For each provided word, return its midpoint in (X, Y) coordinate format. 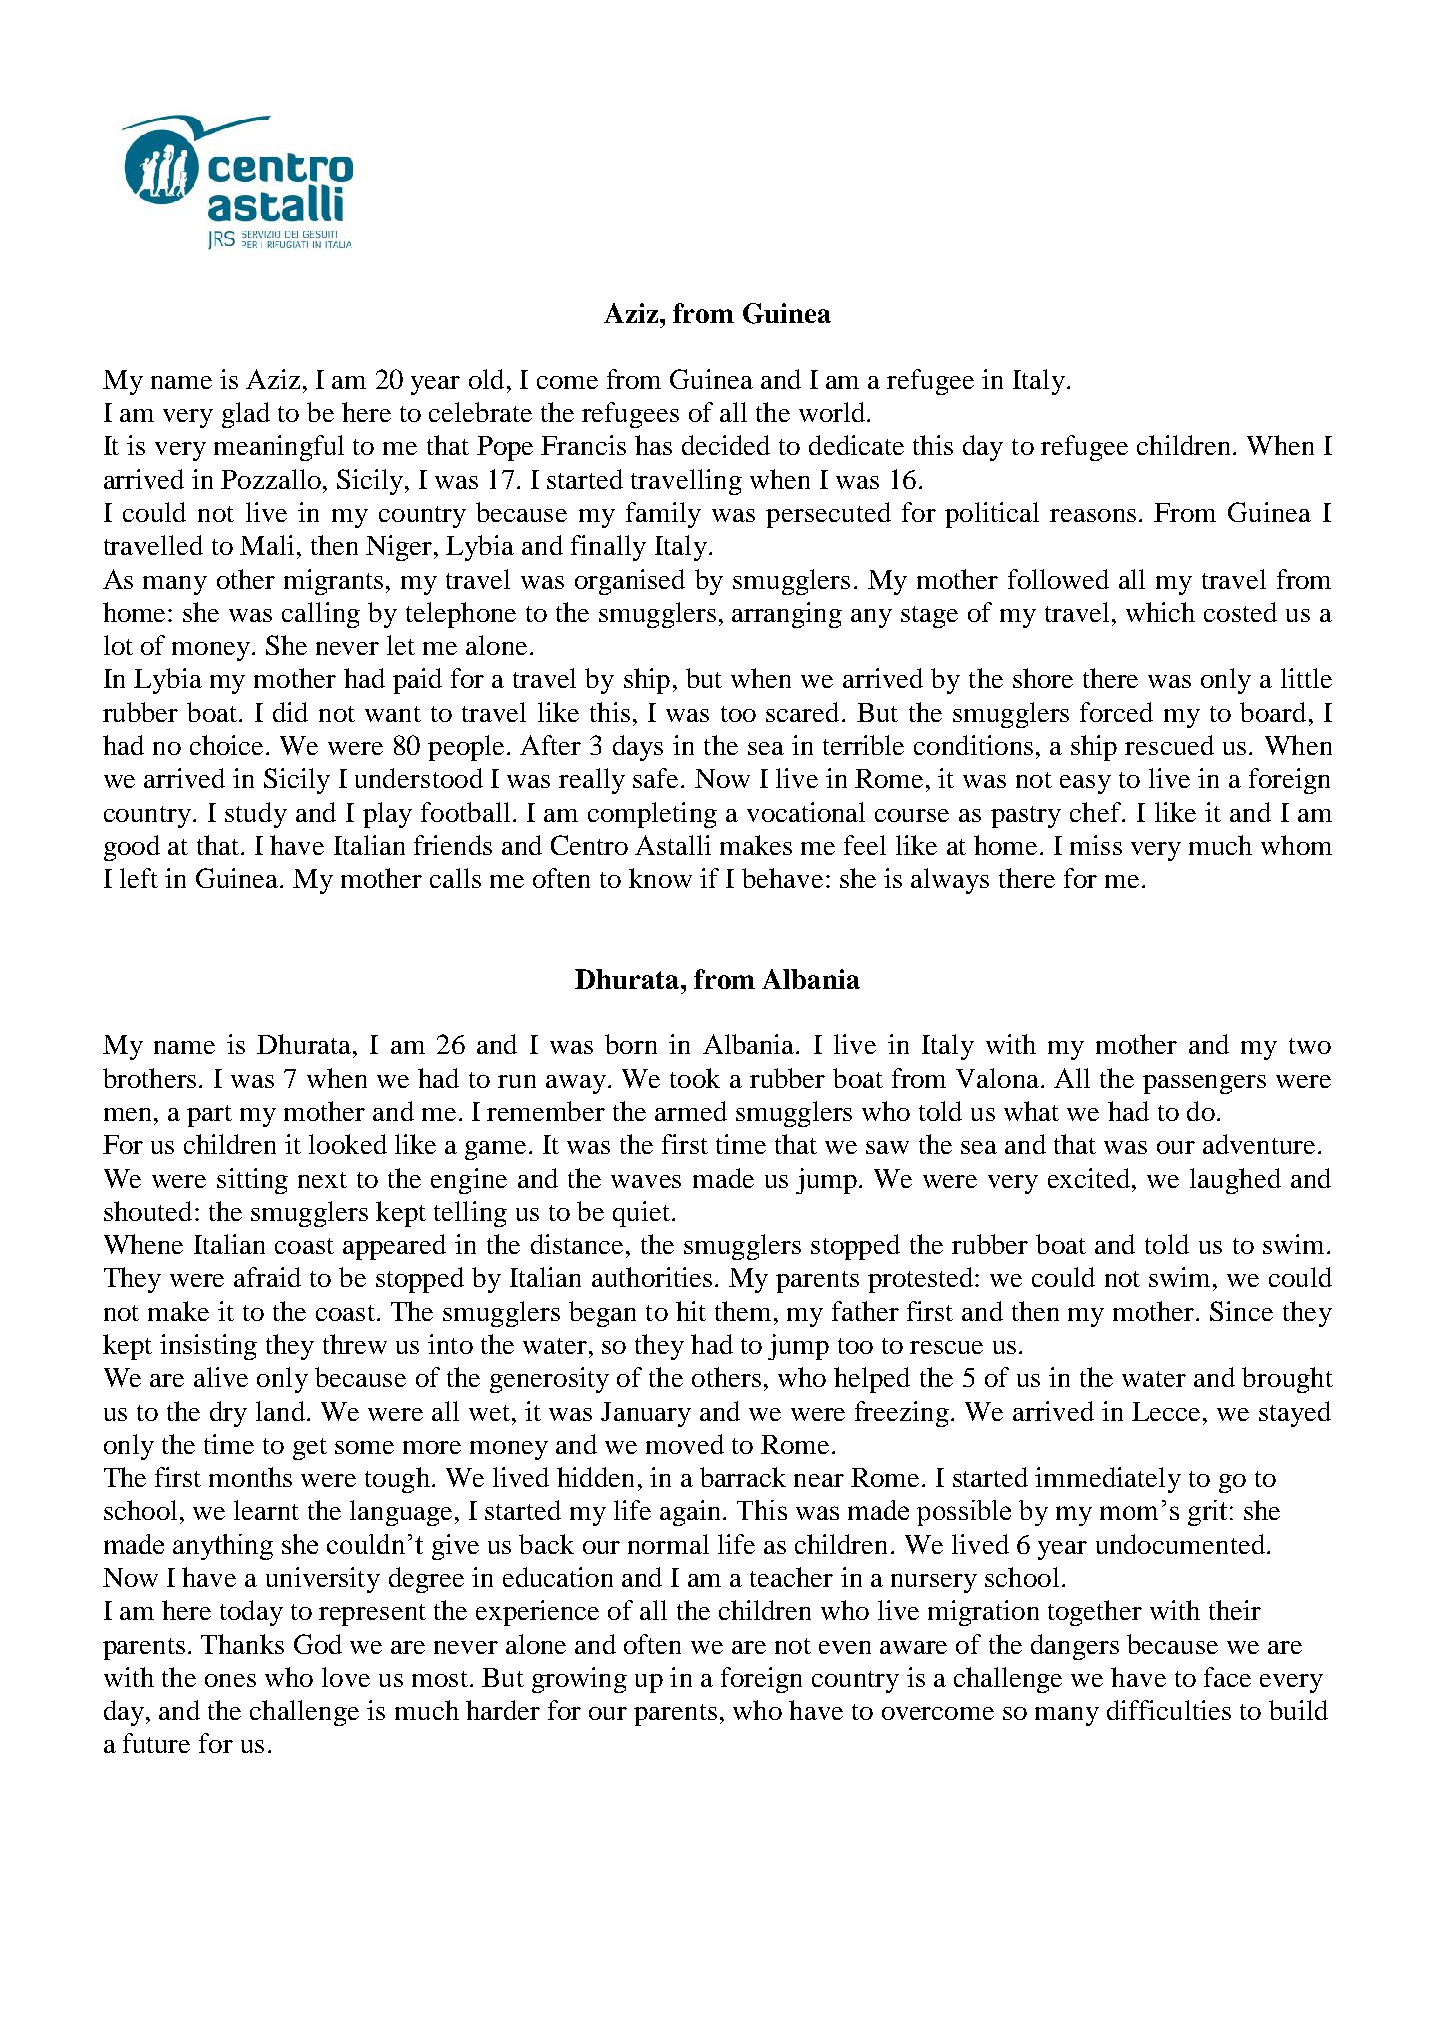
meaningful (279, 448)
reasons (1093, 515)
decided (726, 445)
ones (230, 1680)
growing (579, 1680)
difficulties (1169, 1710)
